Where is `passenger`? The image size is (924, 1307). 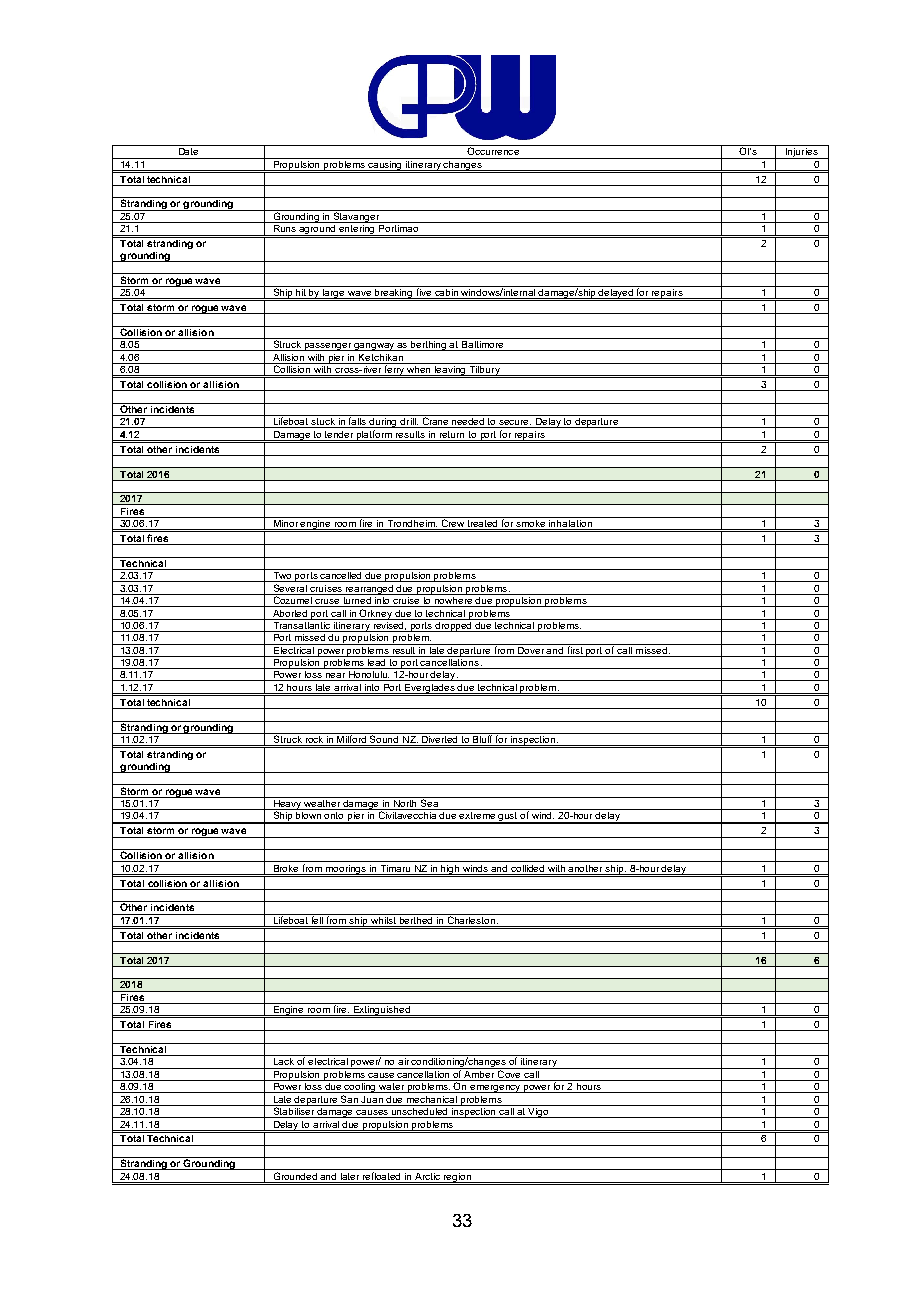
passenger is located at coordinates (328, 347).
